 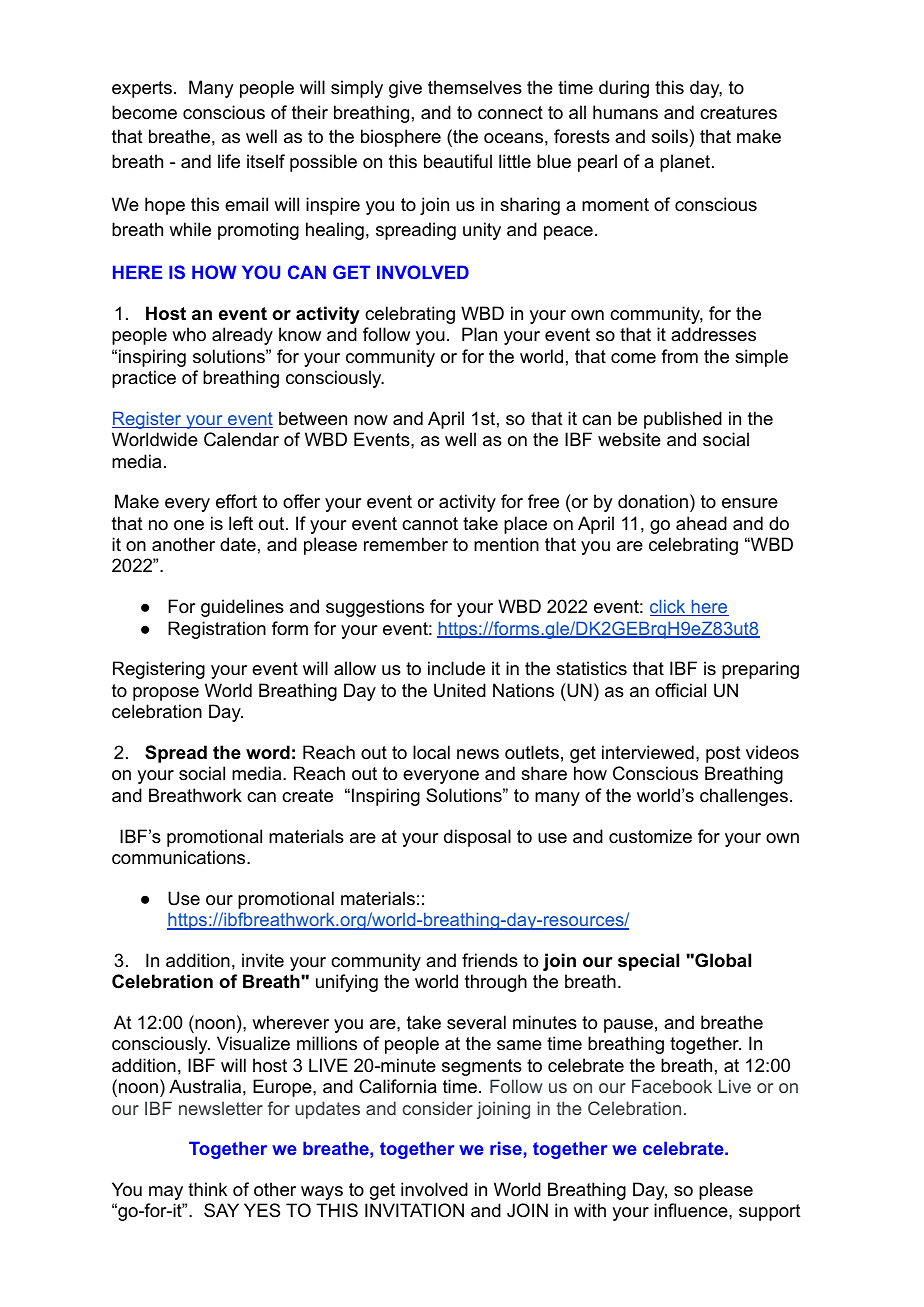 I want to click on INVITATION, so click(x=414, y=1210).
